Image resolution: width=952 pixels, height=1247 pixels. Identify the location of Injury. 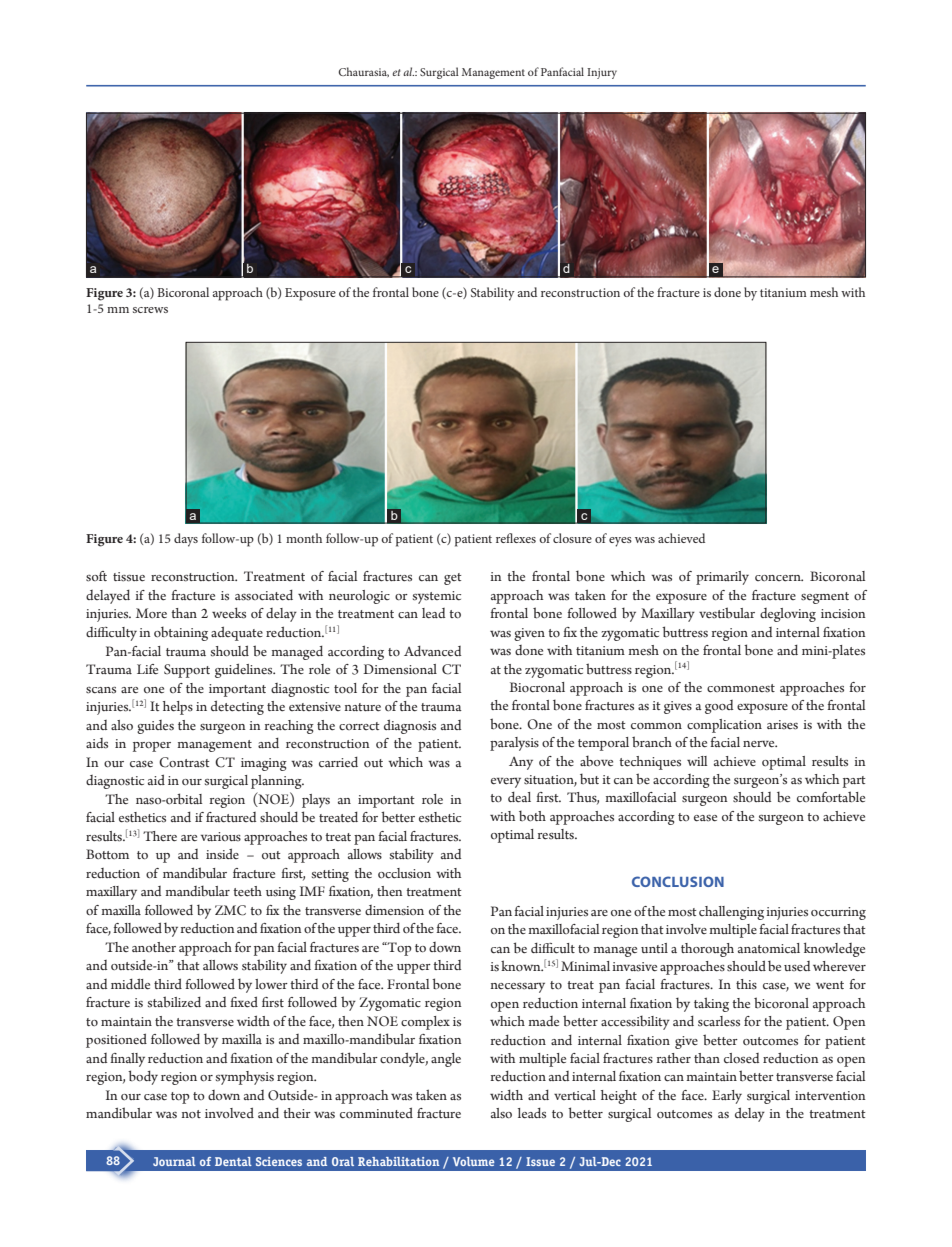
(602, 73).
